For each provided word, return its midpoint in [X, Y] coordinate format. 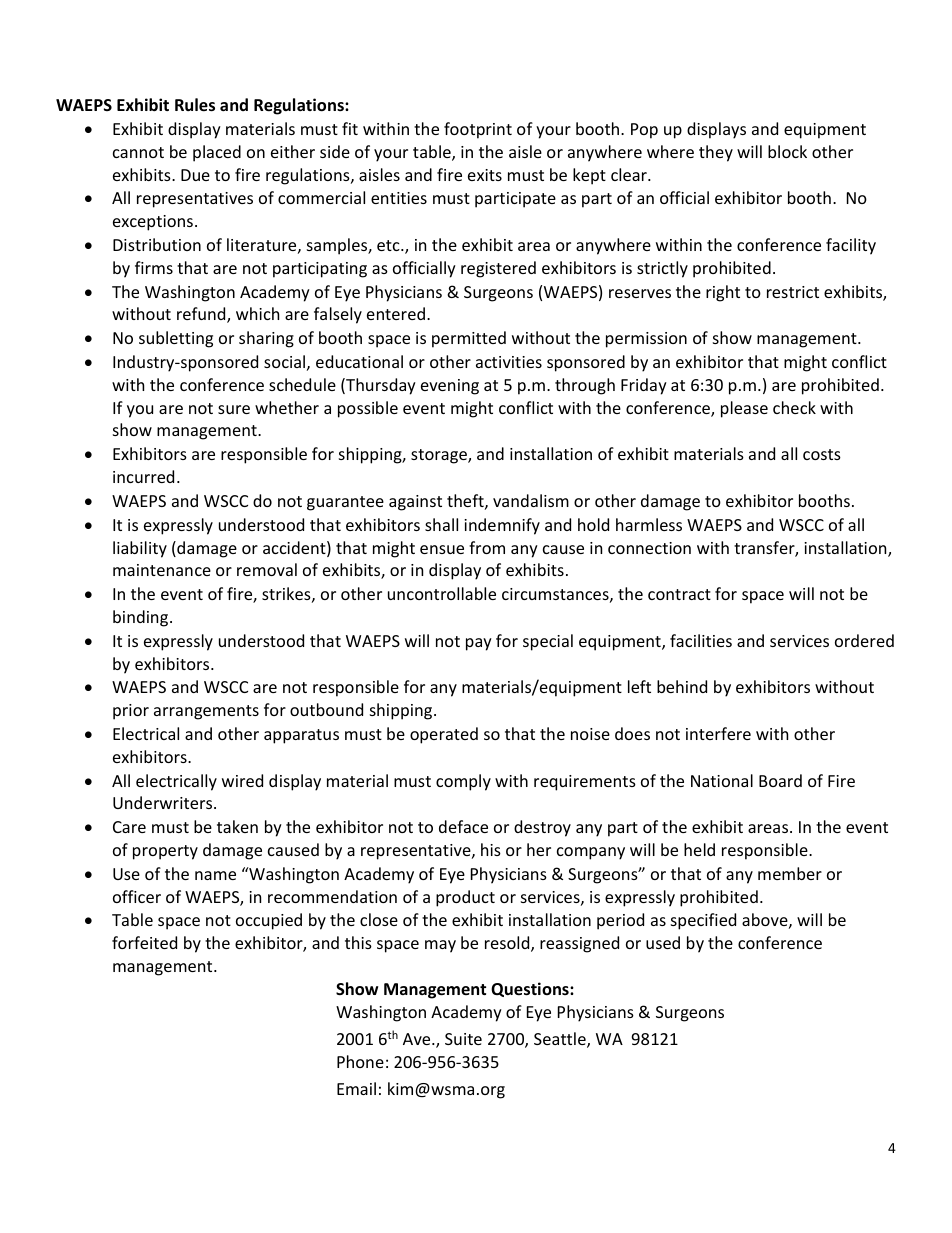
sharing [266, 339]
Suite [463, 1039]
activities [509, 362]
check [794, 407]
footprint [478, 130]
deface [463, 826]
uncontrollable [442, 593]
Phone [360, 1061]
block [787, 151]
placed [217, 153]
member [790, 873]
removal [267, 569]
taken [237, 826]
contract [679, 594]
